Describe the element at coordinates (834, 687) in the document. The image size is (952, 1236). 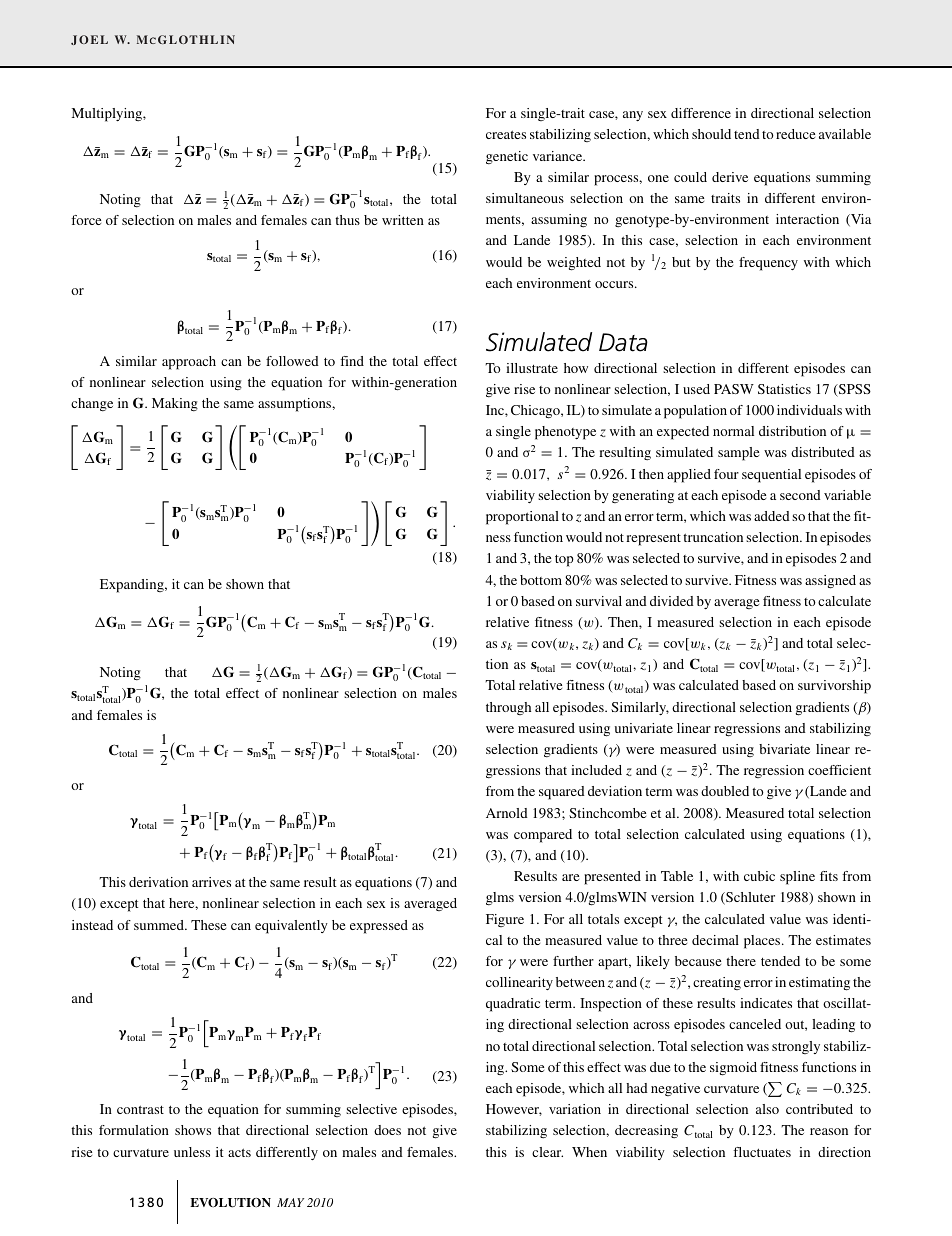
I see `survivorship` at that location.
